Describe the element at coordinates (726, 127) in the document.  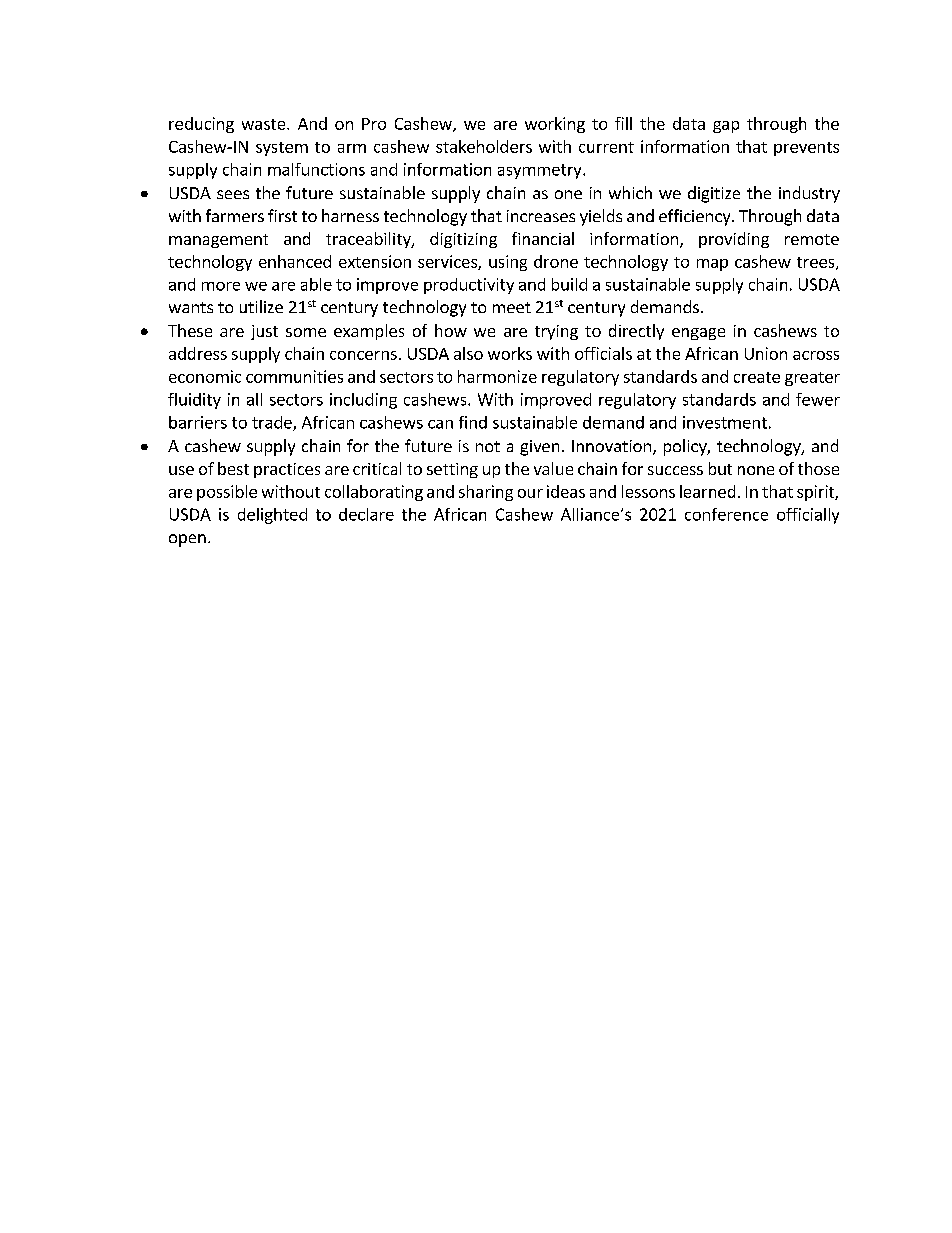
I see `gap` at that location.
